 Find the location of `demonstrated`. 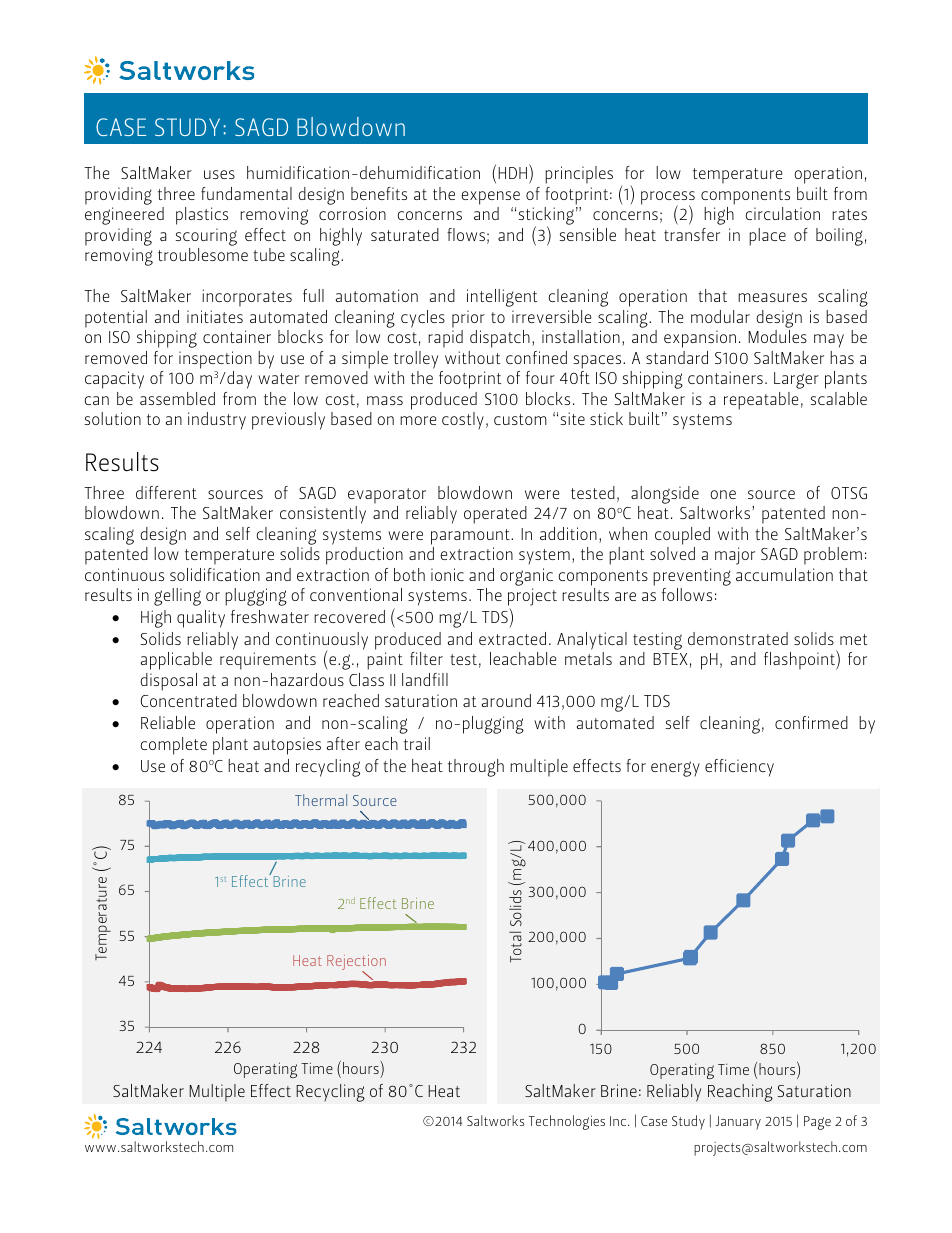

demonstrated is located at coordinates (738, 638).
